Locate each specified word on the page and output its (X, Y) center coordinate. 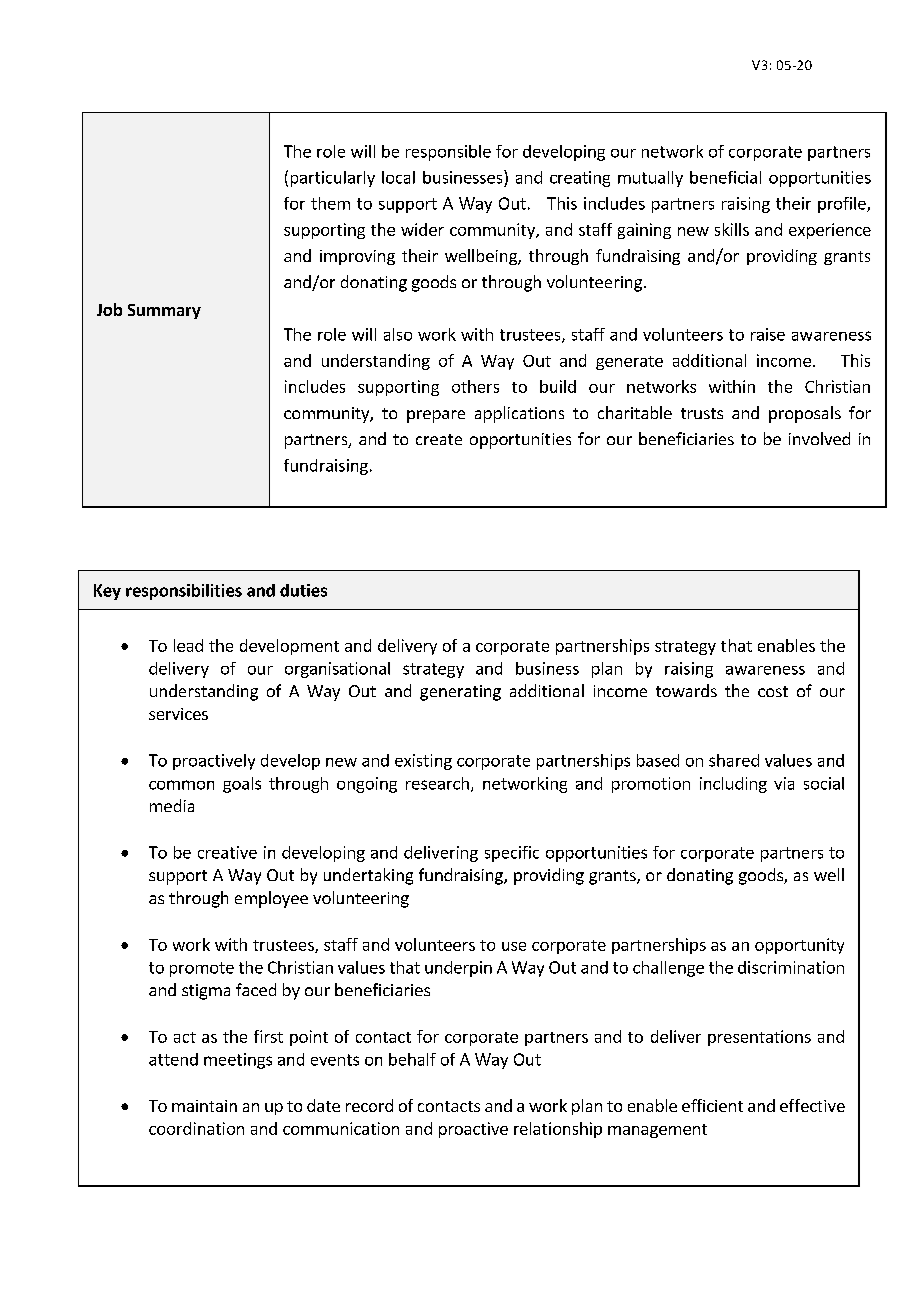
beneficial (725, 177)
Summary (164, 311)
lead (188, 645)
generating (460, 693)
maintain (204, 1106)
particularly (333, 179)
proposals (805, 414)
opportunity (799, 946)
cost (773, 691)
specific (512, 854)
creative (227, 852)
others (475, 386)
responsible (448, 153)
